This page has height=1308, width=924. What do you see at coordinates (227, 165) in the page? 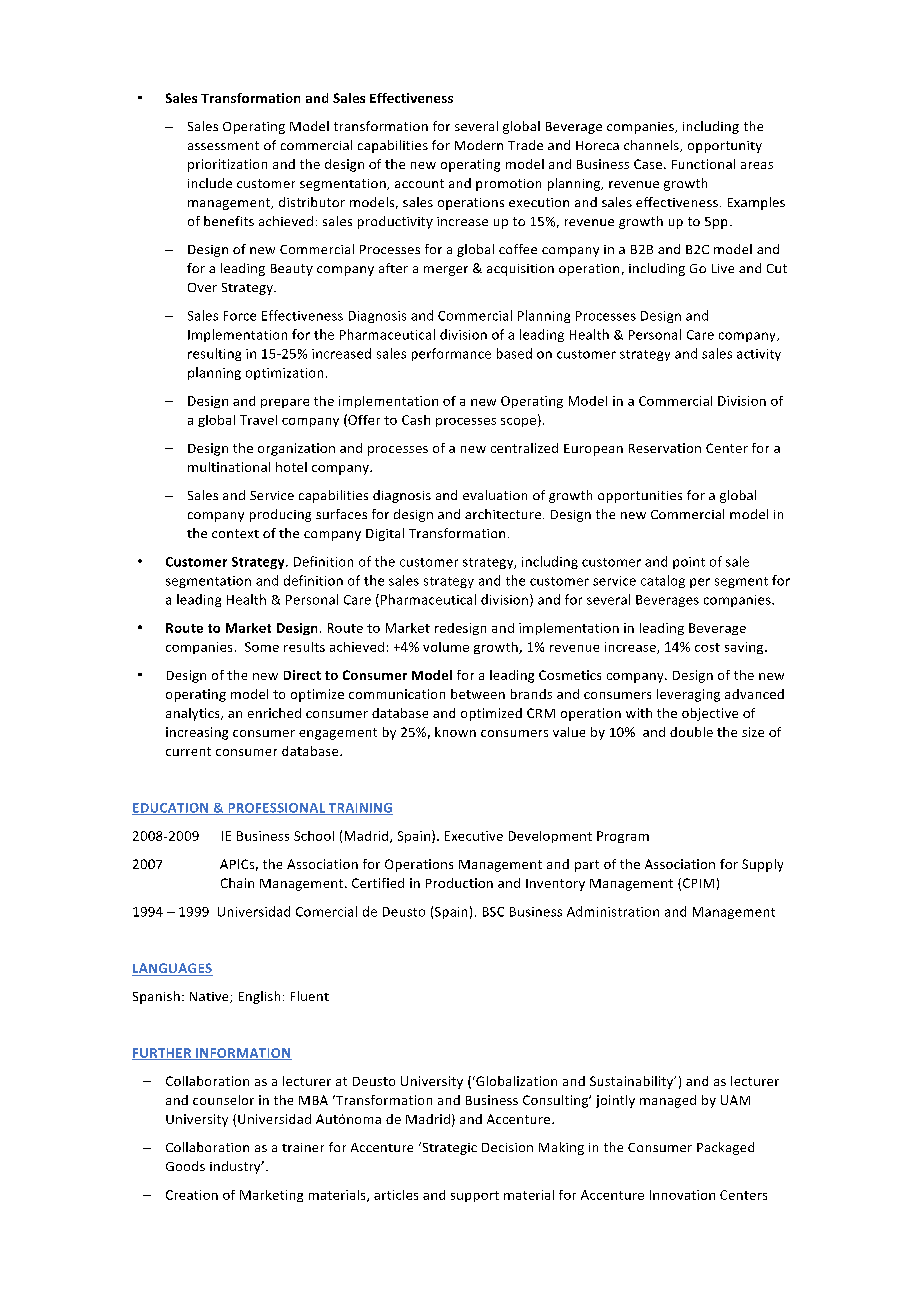
I see `prioritization` at bounding box center [227, 165].
